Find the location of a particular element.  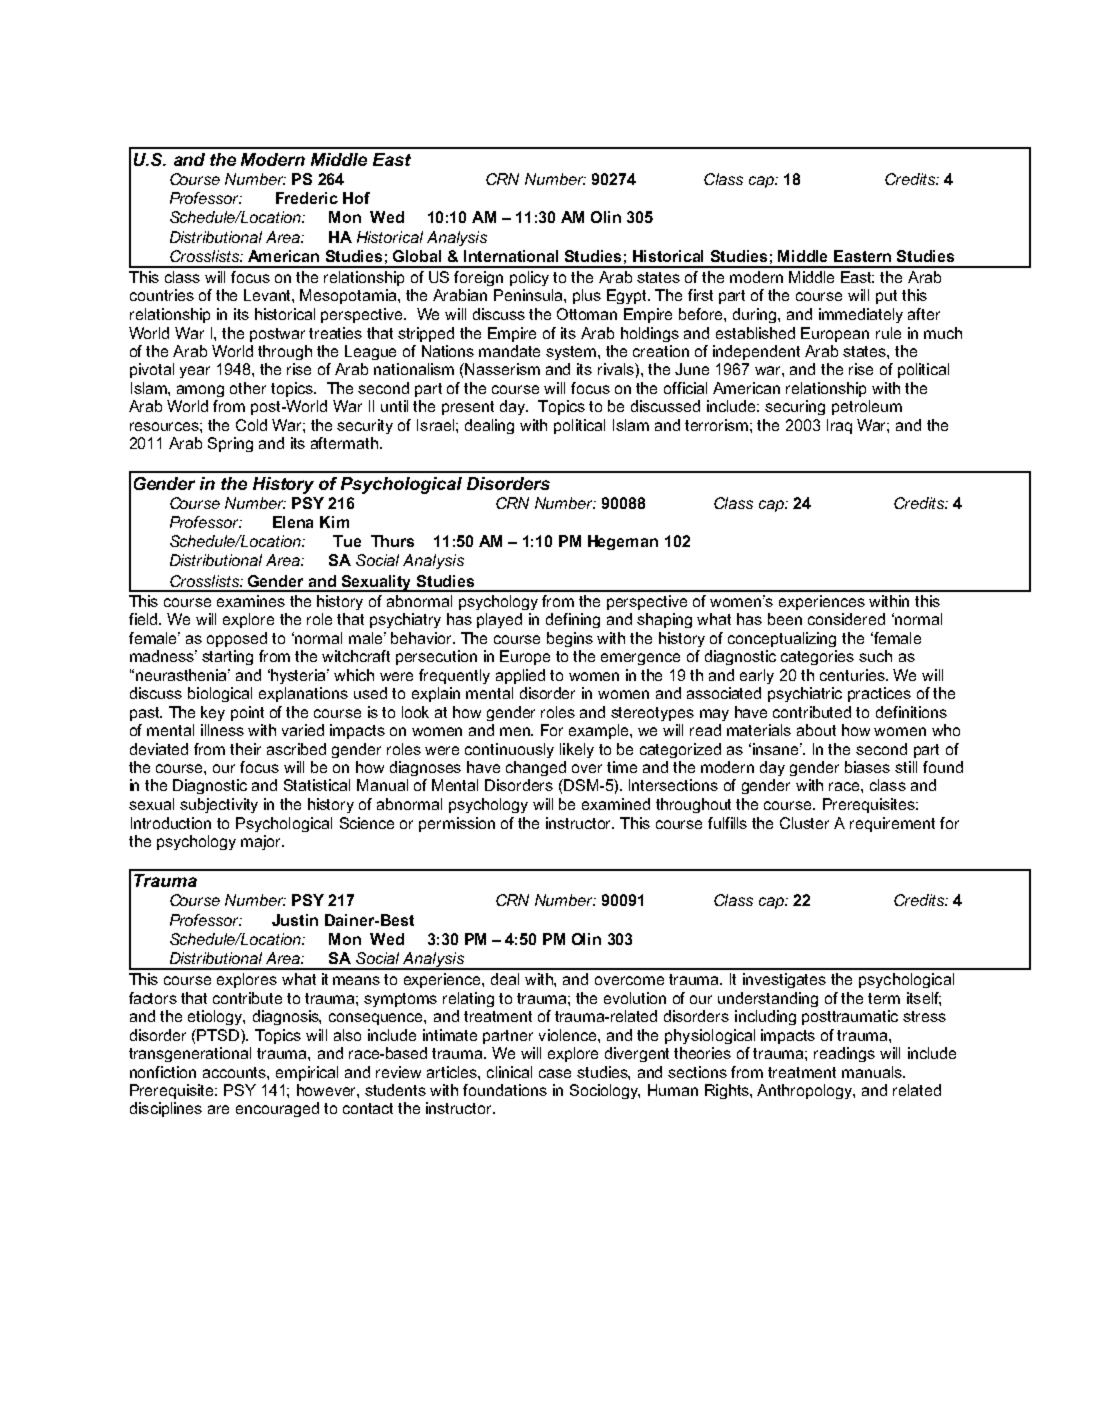

Spring is located at coordinates (230, 444).
